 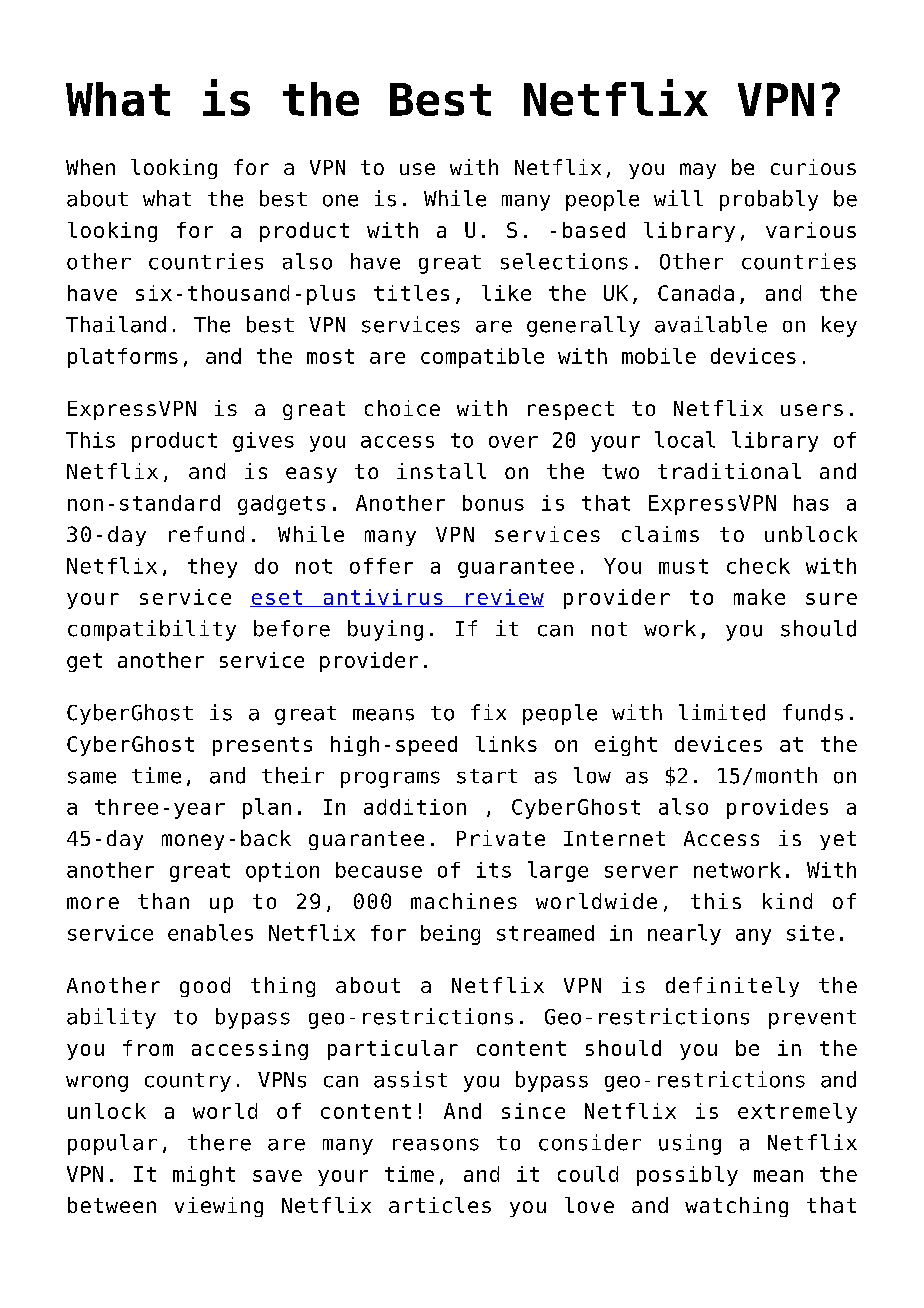 I want to click on articles, so click(x=440, y=1205).
